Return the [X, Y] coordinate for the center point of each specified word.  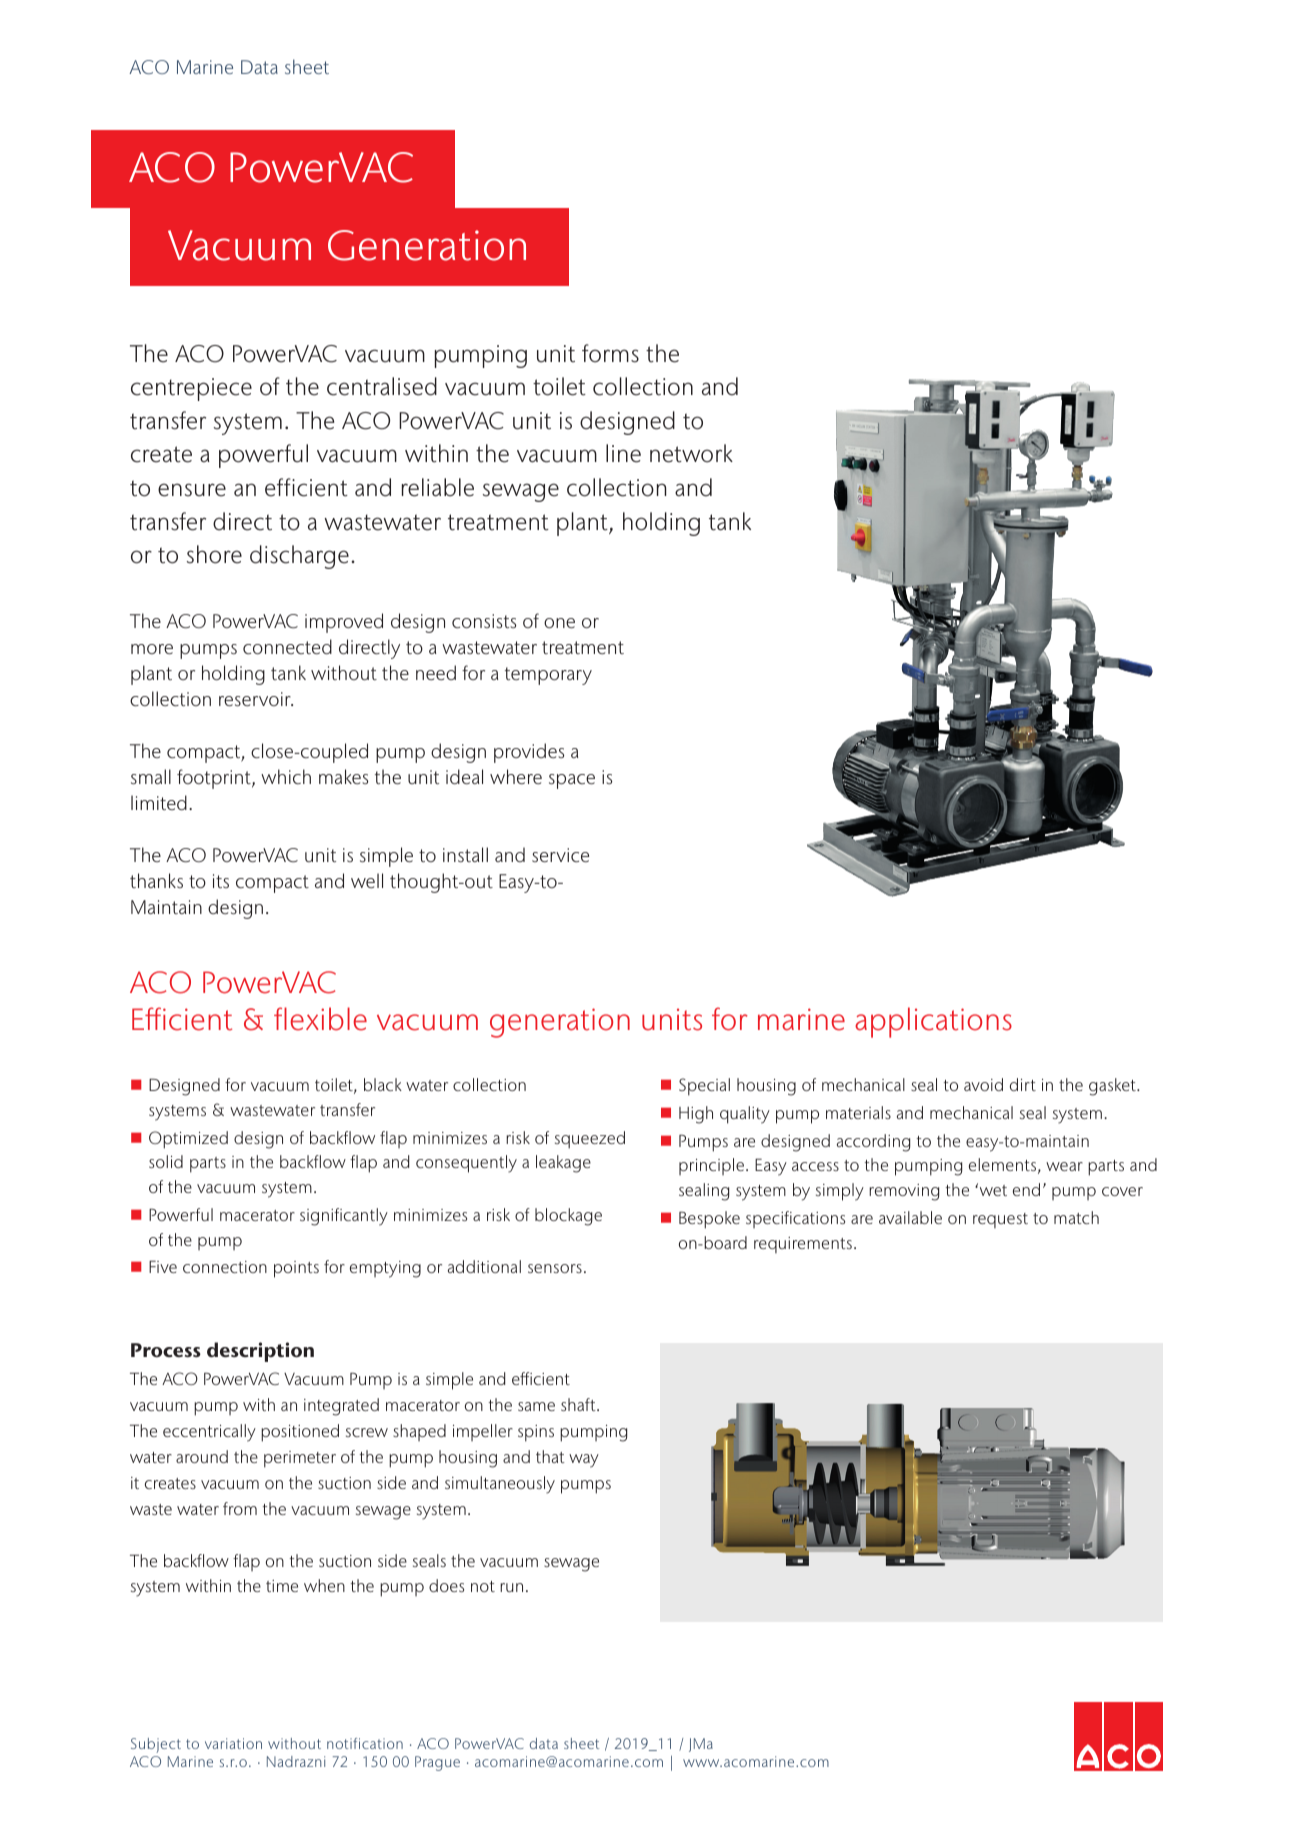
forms [610, 353]
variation [233, 1743]
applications [933, 1022]
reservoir [256, 699]
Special [704, 1087]
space [572, 781]
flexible [320, 1019]
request [1000, 1220]
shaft [579, 1404]
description [260, 1352]
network [691, 453]
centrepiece [191, 389]
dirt [1023, 1084]
